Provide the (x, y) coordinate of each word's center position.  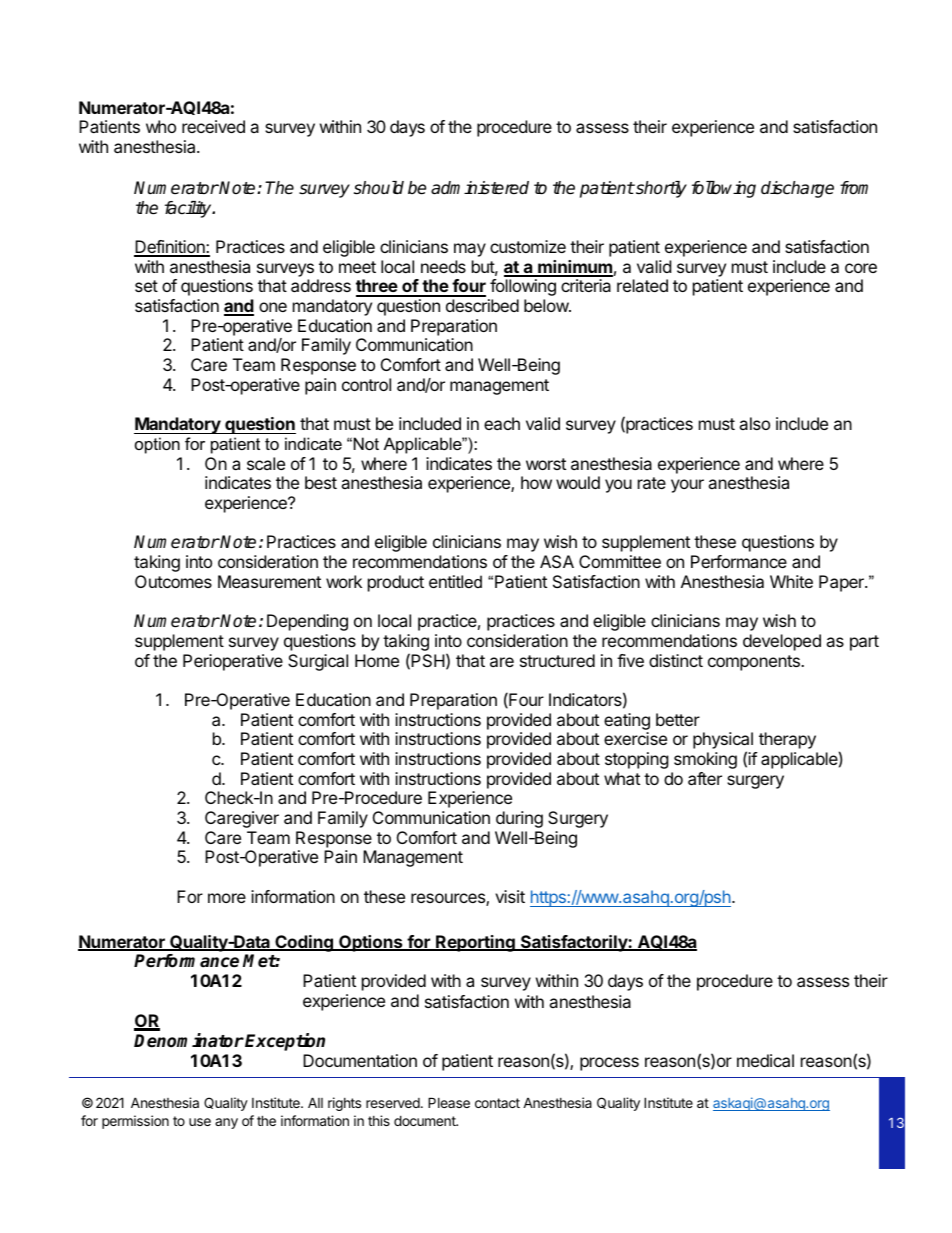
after (705, 778)
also (754, 423)
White (791, 581)
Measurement (269, 581)
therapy (787, 740)
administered (480, 188)
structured (557, 660)
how (536, 482)
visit (510, 896)
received (213, 126)
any (226, 1123)
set (146, 286)
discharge (797, 189)
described (482, 305)
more (227, 898)
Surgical (318, 662)
